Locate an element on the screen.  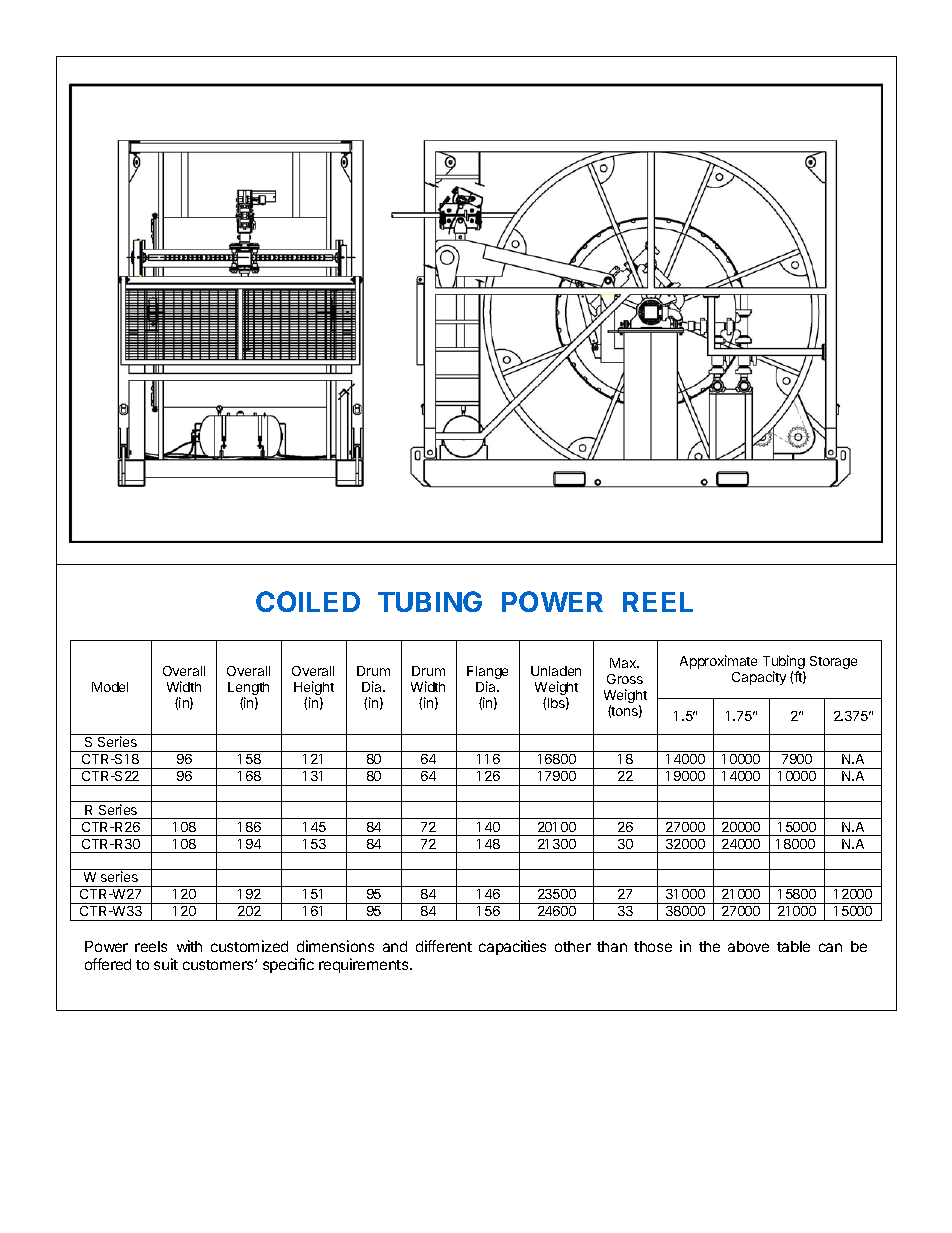
Length is located at coordinates (248, 690).
